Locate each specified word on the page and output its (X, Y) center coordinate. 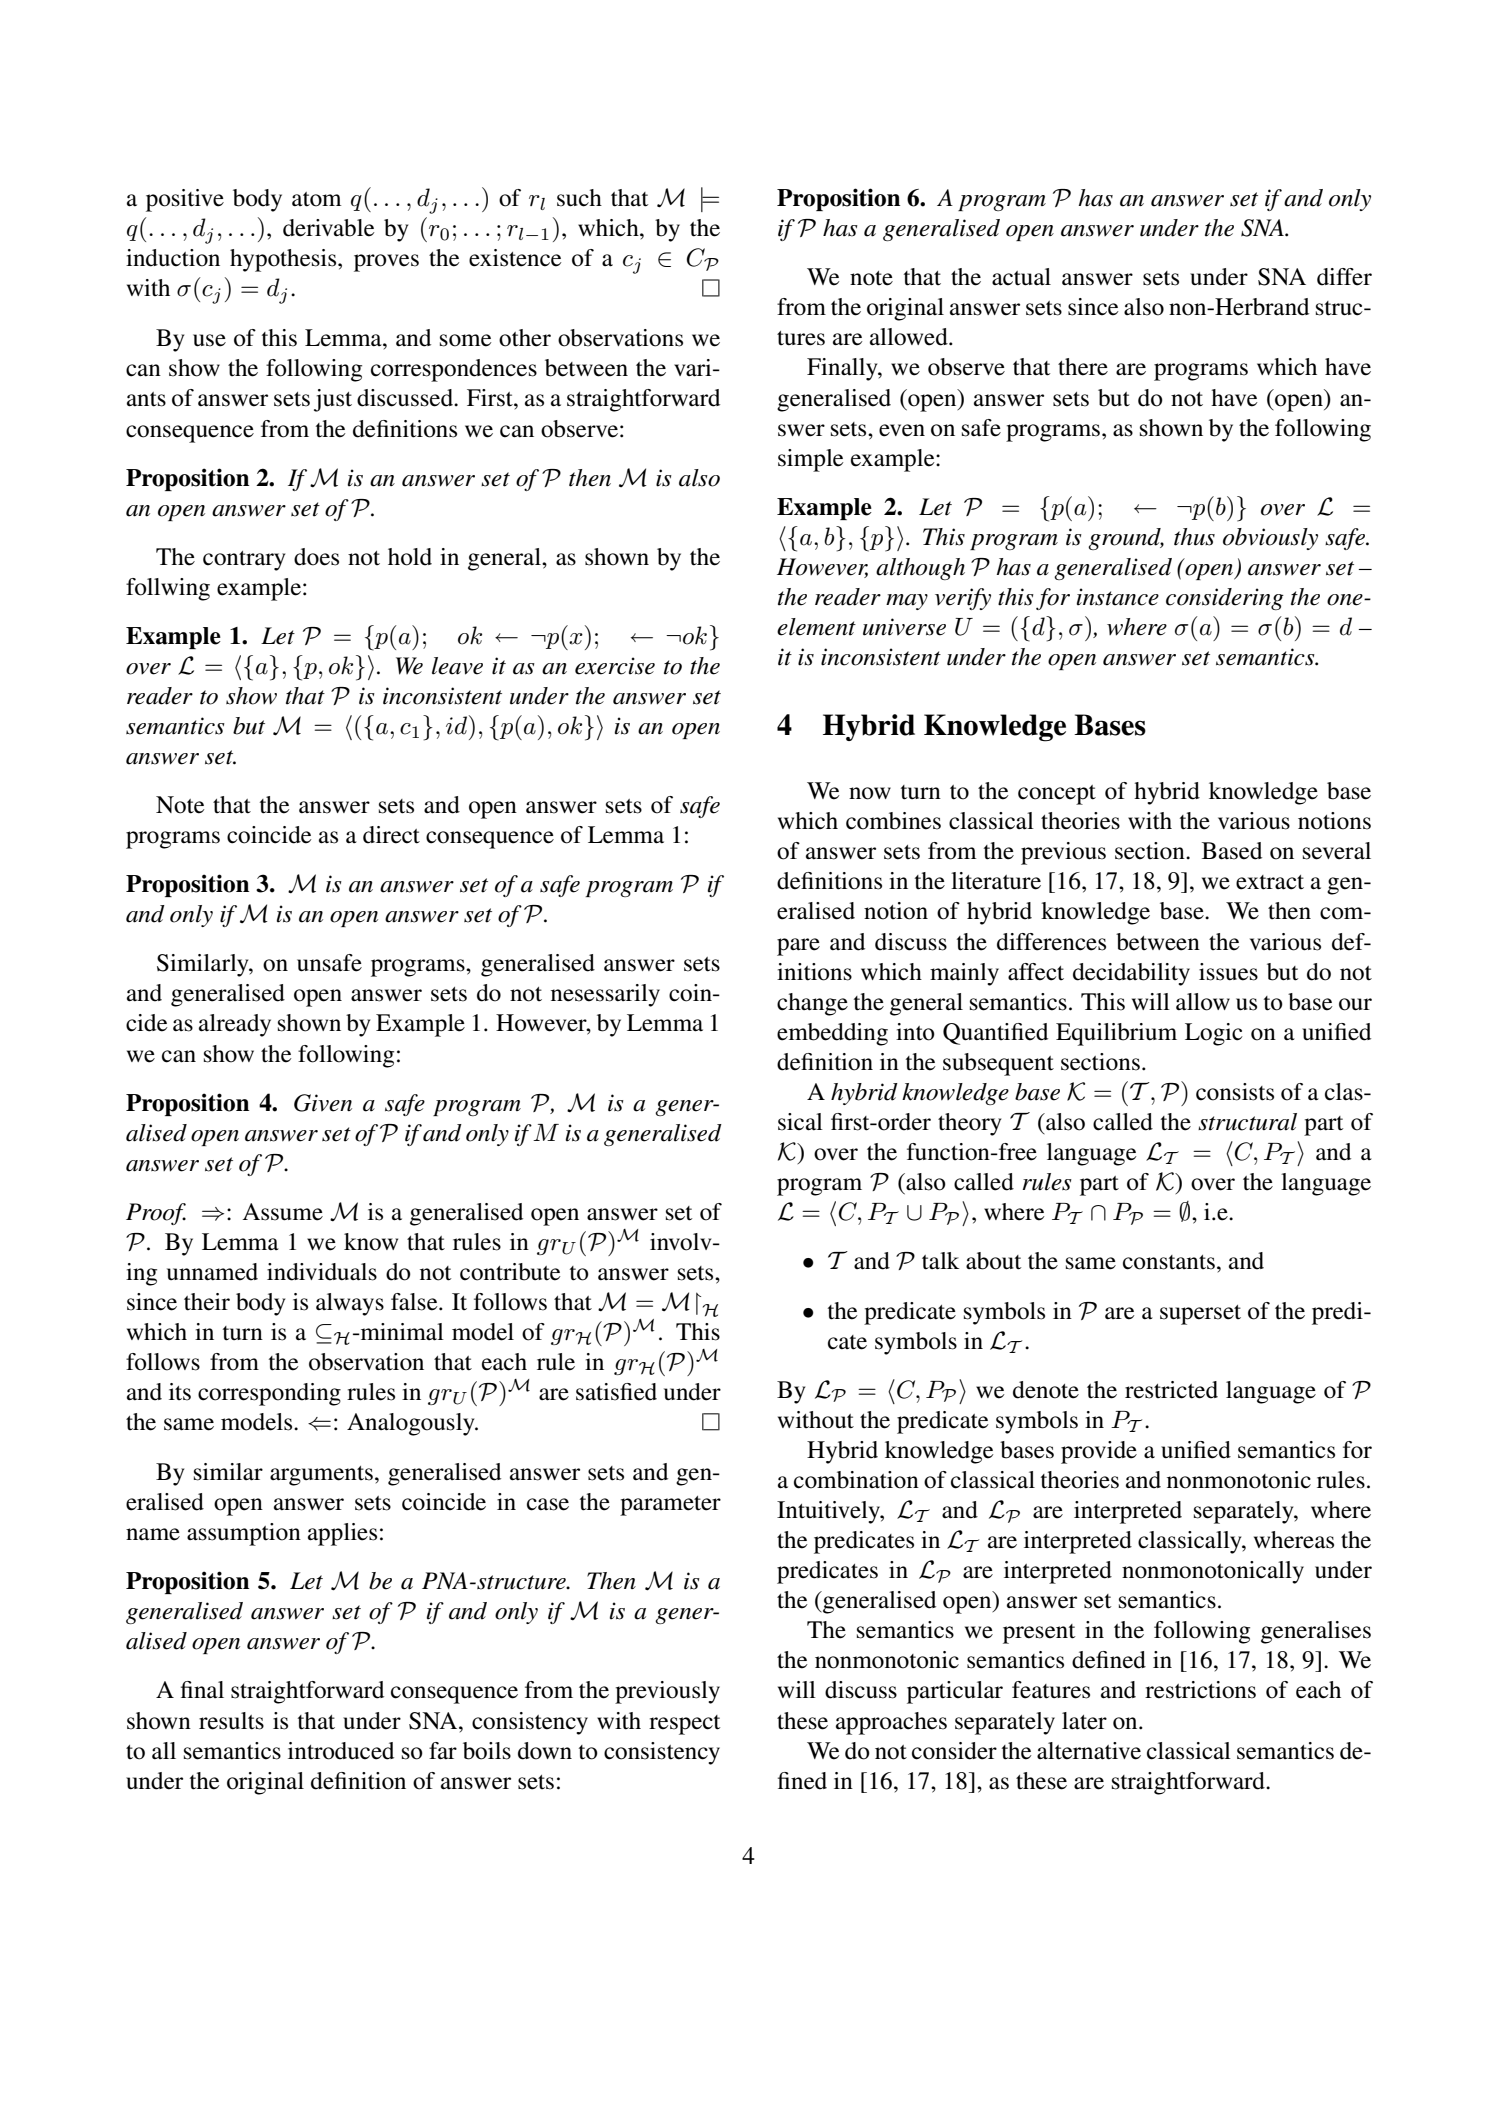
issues (1228, 972)
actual (1021, 277)
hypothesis (284, 260)
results (231, 1721)
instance (1118, 597)
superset (1200, 1315)
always (350, 1304)
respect (684, 1725)
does (316, 557)
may (907, 602)
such (579, 198)
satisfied (616, 1392)
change (812, 1004)
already (235, 1025)
